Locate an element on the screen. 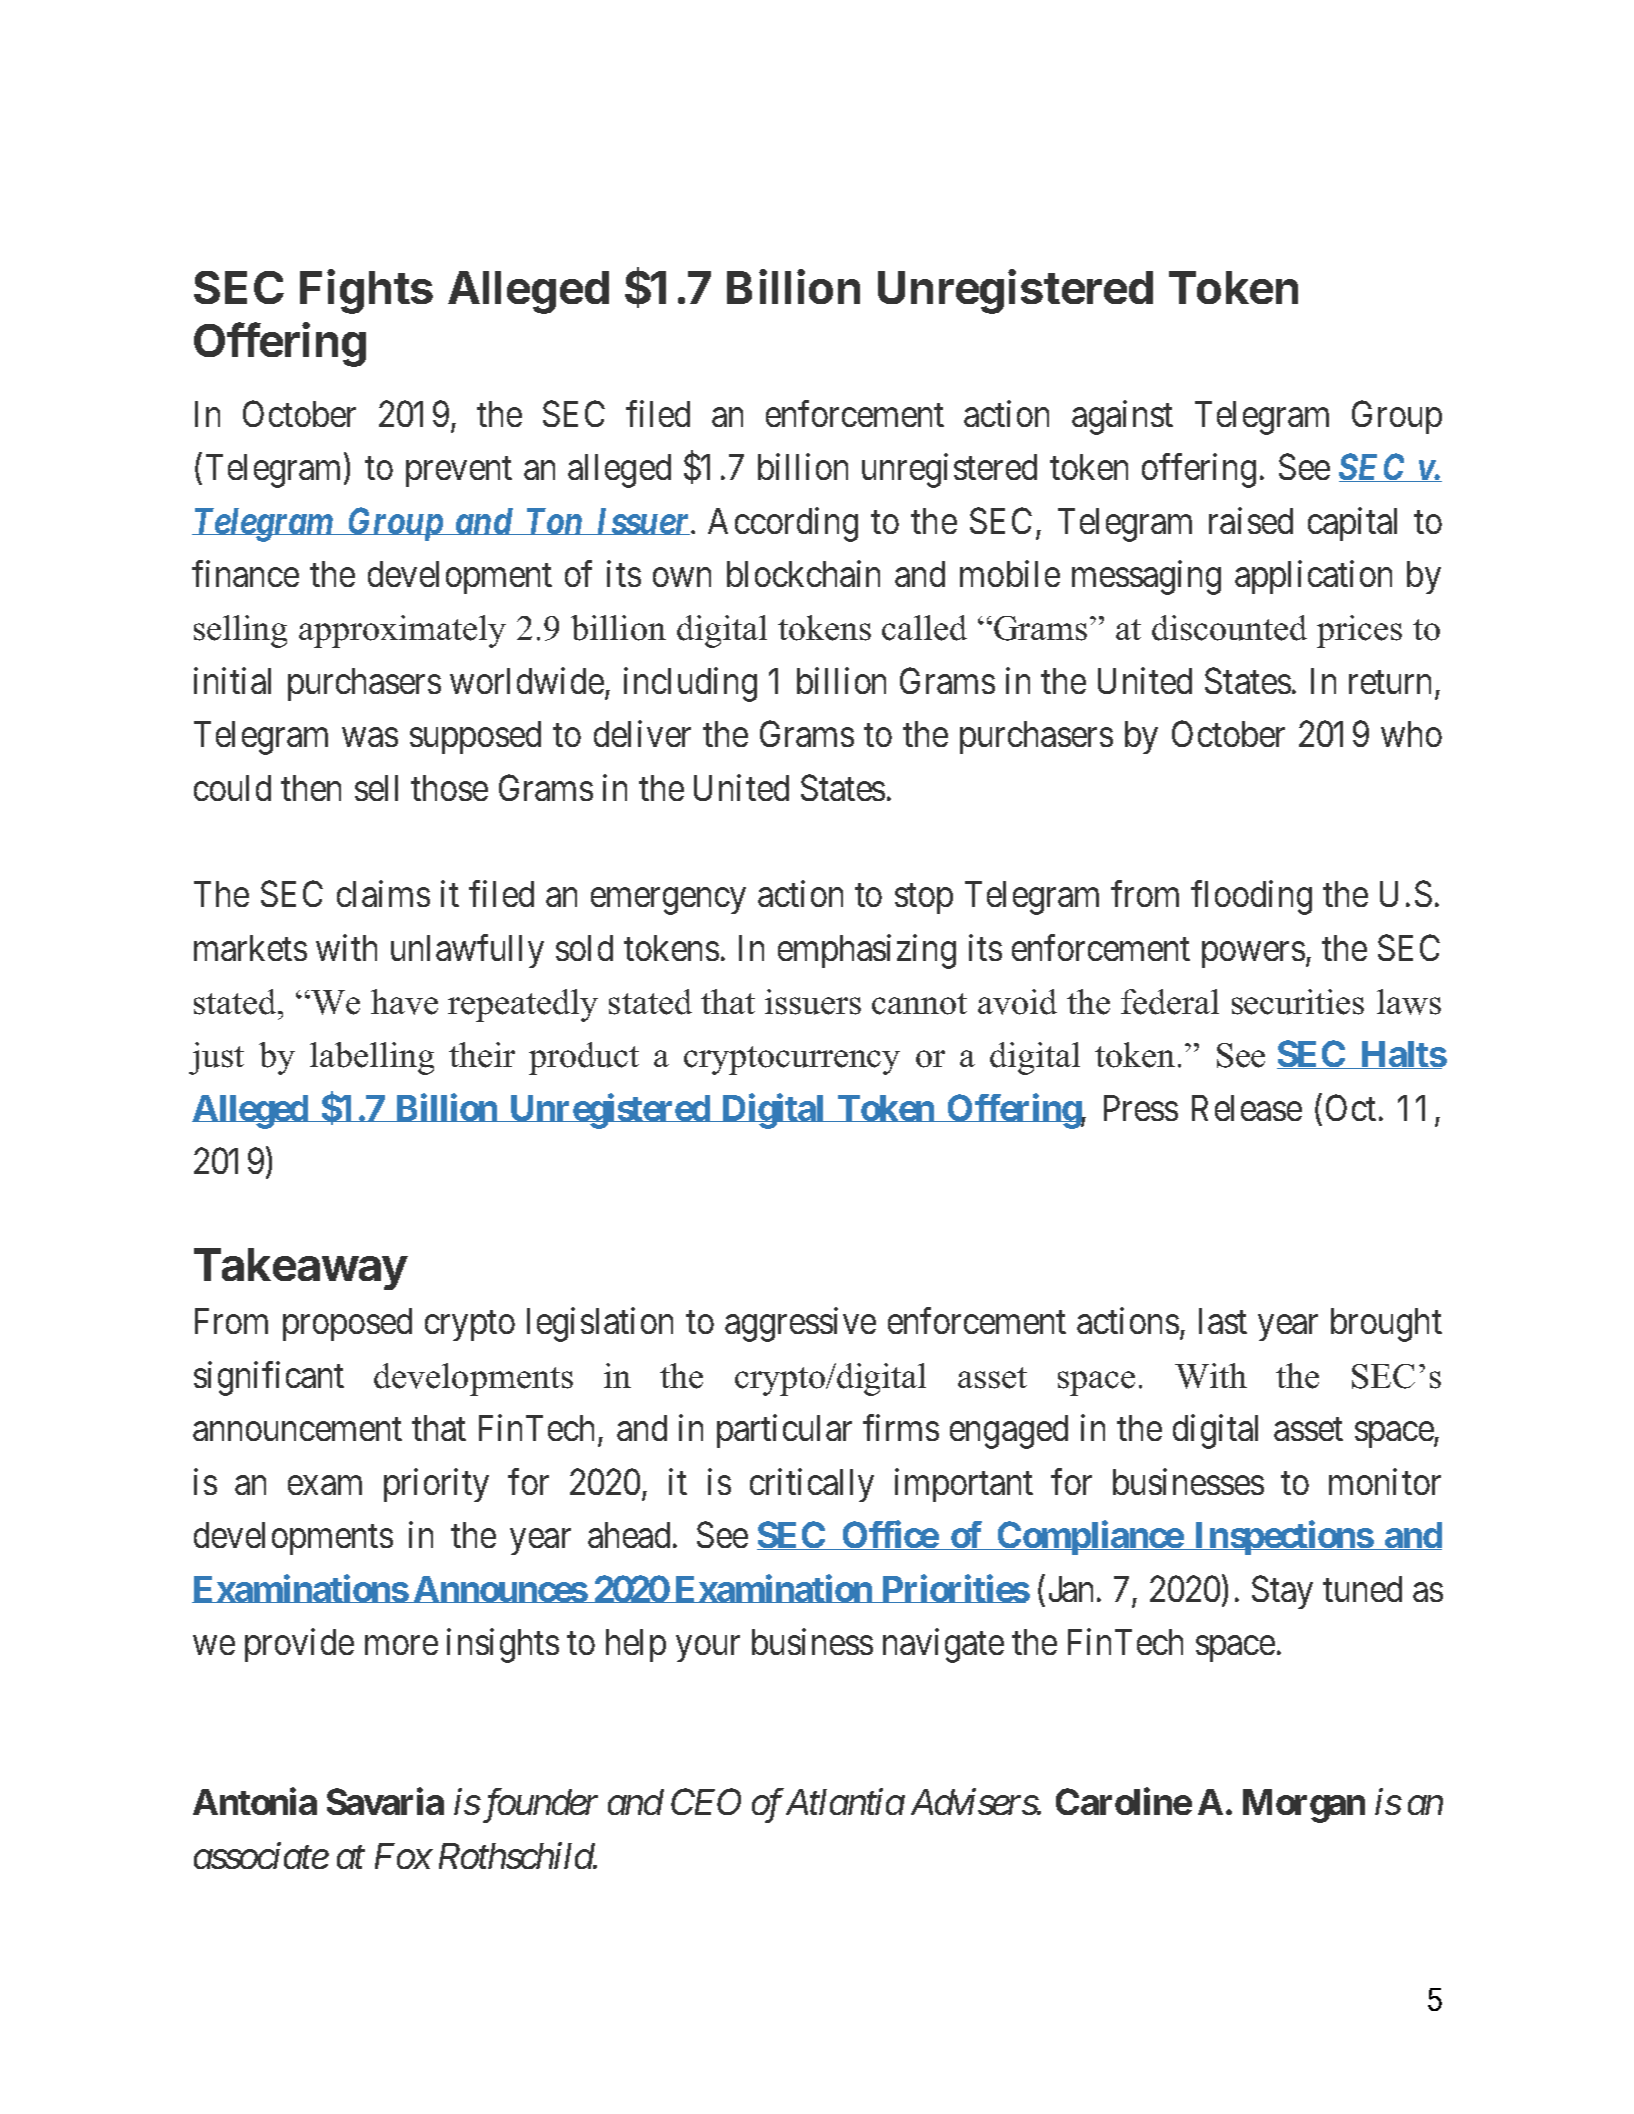  Fights is located at coordinates (366, 291).
